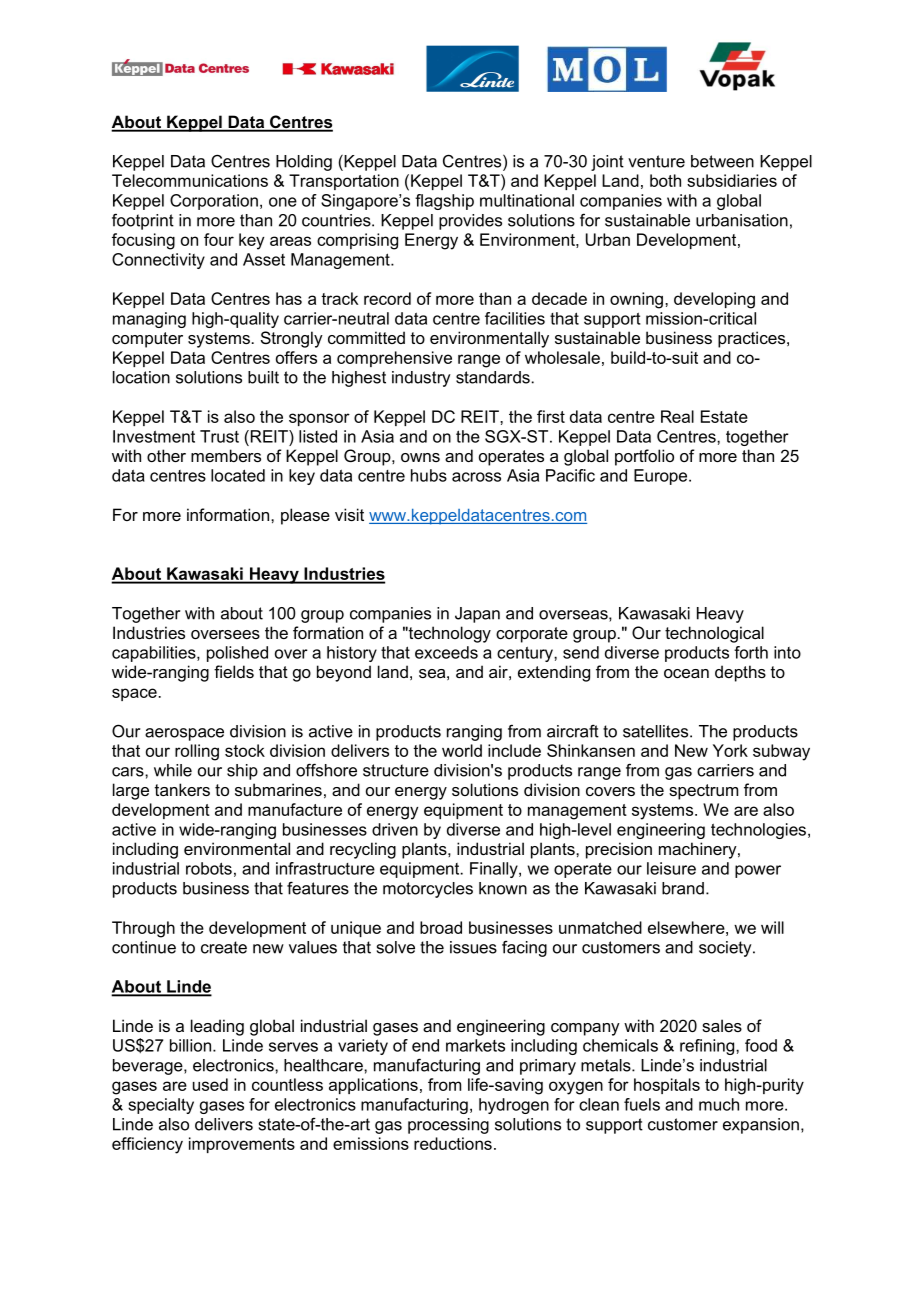 The image size is (924, 1308). I want to click on subsidiaries, so click(732, 180).
